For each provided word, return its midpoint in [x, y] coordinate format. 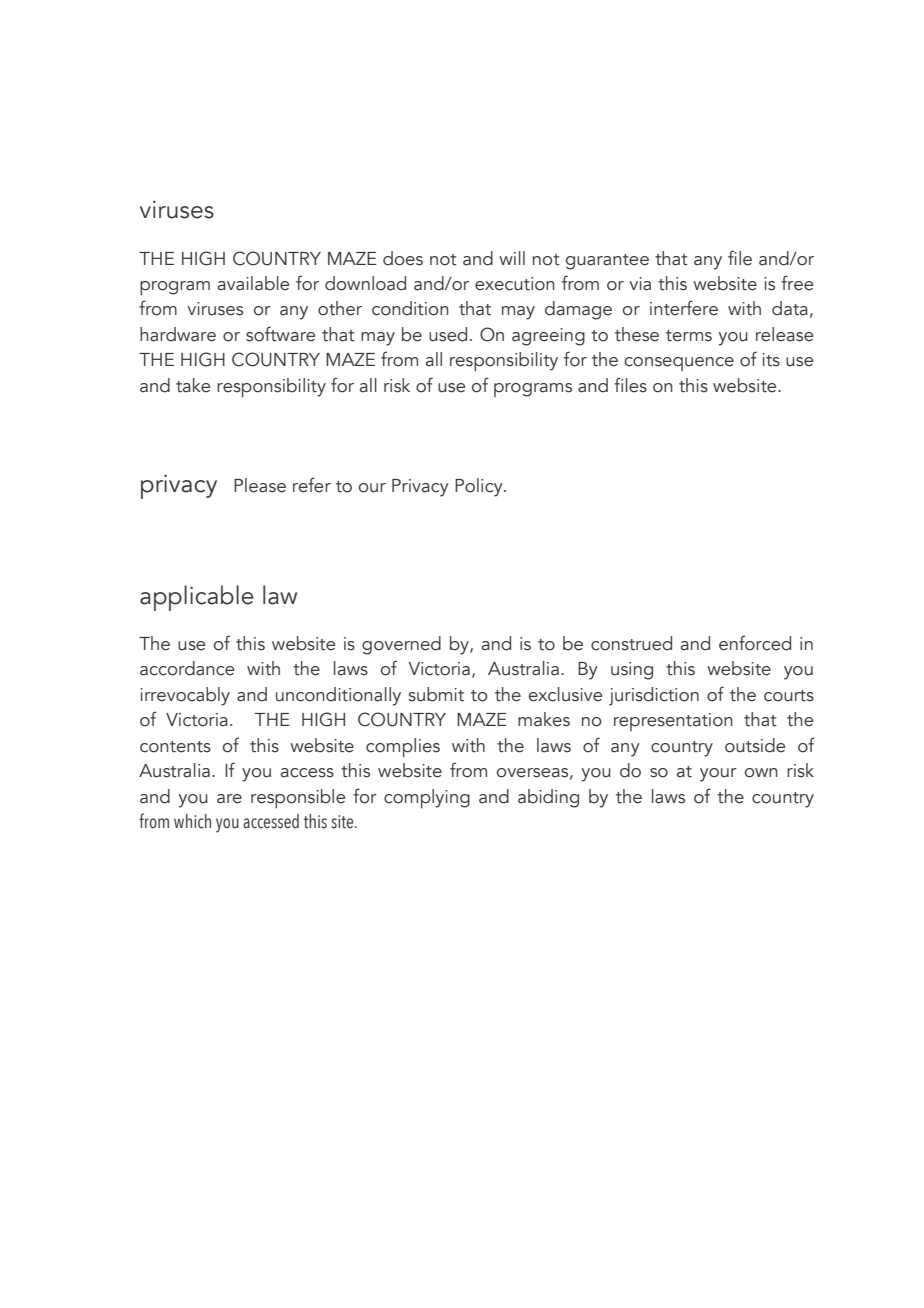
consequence [679, 364]
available [253, 283]
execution [515, 284]
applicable [197, 598]
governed [401, 645]
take [193, 385]
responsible [298, 798]
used [448, 334]
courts [789, 696]
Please [260, 485]
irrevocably [185, 696]
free [797, 283]
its [771, 360]
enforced [755, 643]
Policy [480, 487]
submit [436, 694]
